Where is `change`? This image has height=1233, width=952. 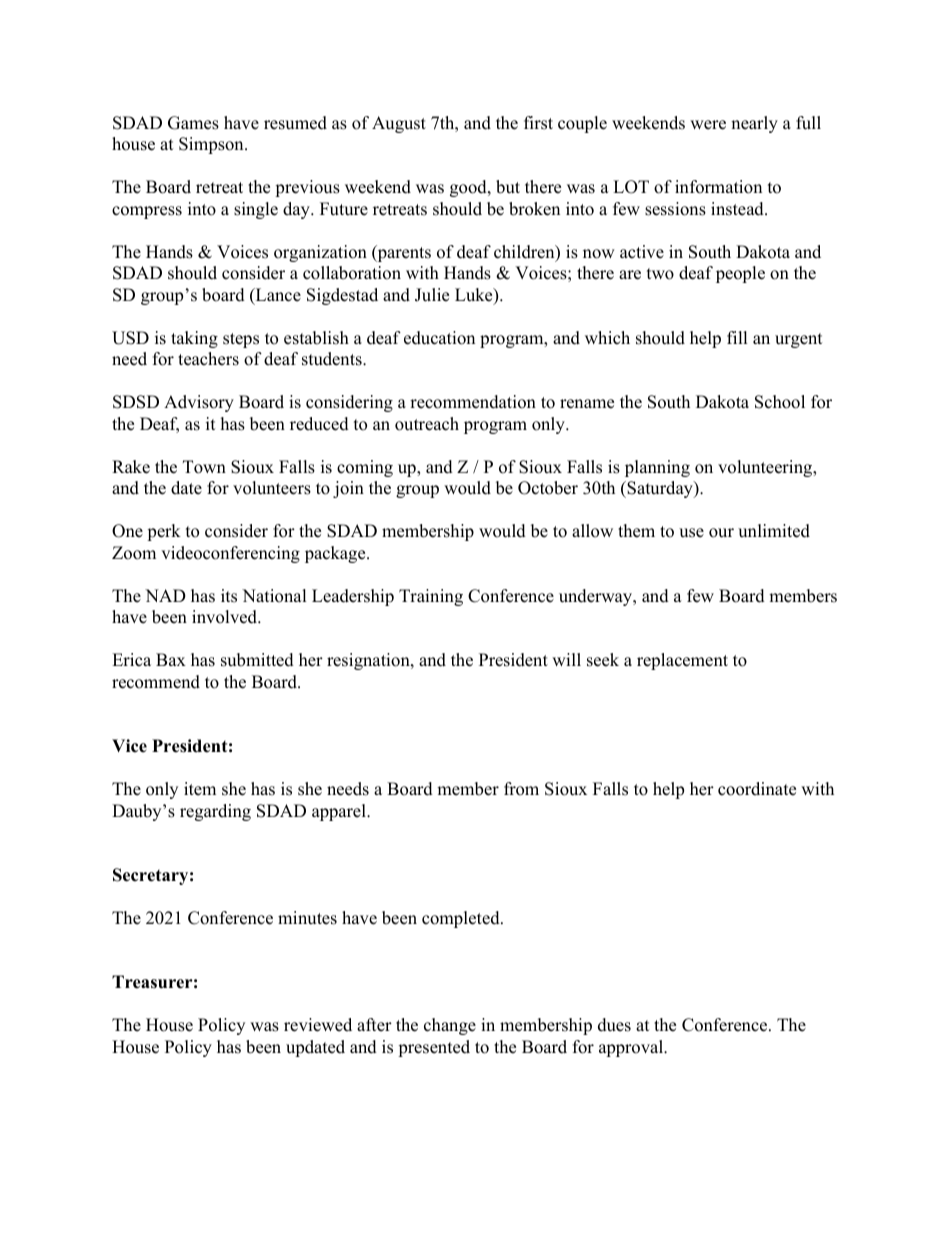
change is located at coordinates (450, 1026).
